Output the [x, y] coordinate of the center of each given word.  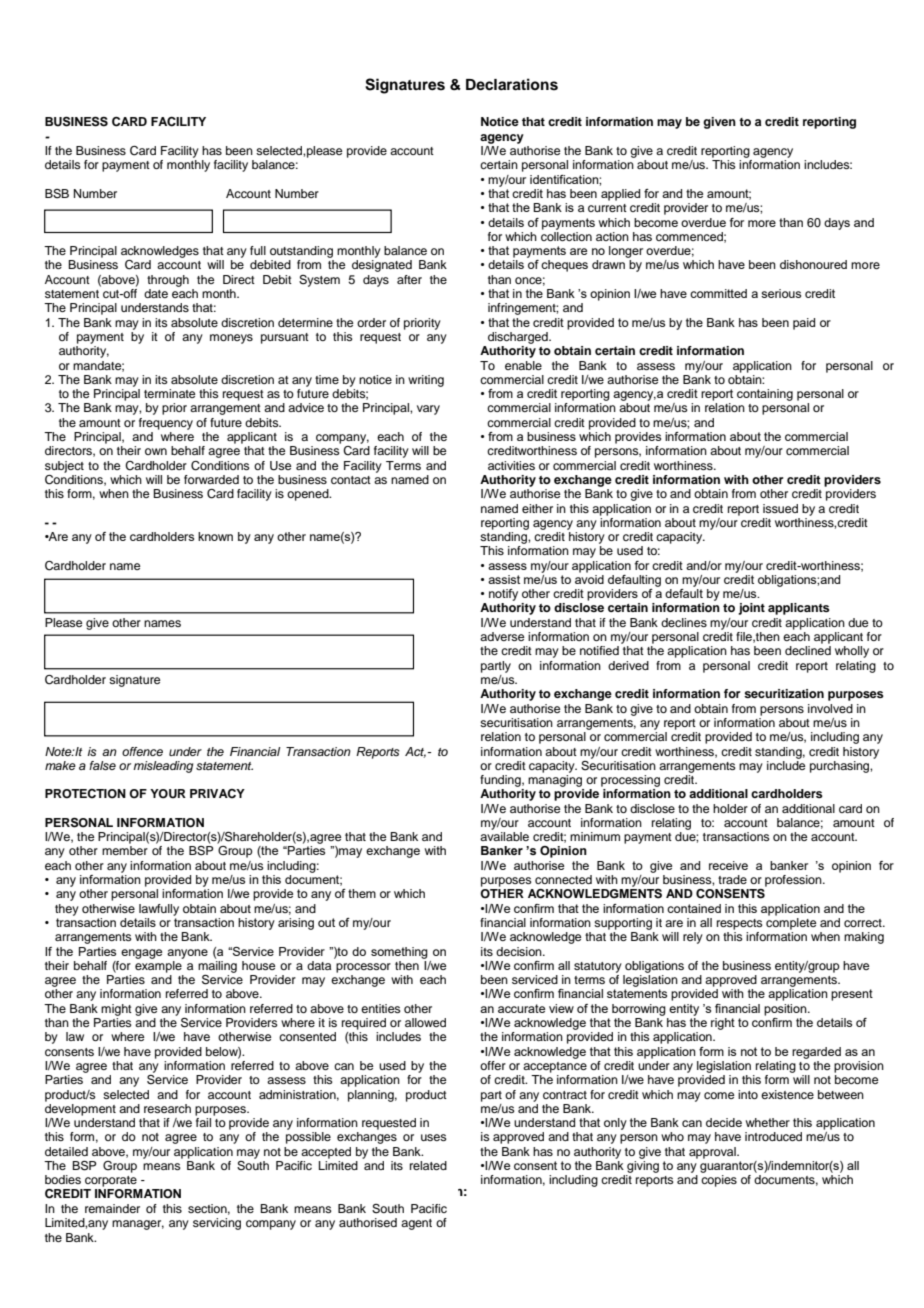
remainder [112, 1208]
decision [520, 951]
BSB [57, 194]
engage [141, 954]
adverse [502, 636]
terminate [169, 393]
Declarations [512, 84]
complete [791, 924]
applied [620, 195]
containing [765, 395]
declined [808, 650]
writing [426, 381]
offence [142, 751]
